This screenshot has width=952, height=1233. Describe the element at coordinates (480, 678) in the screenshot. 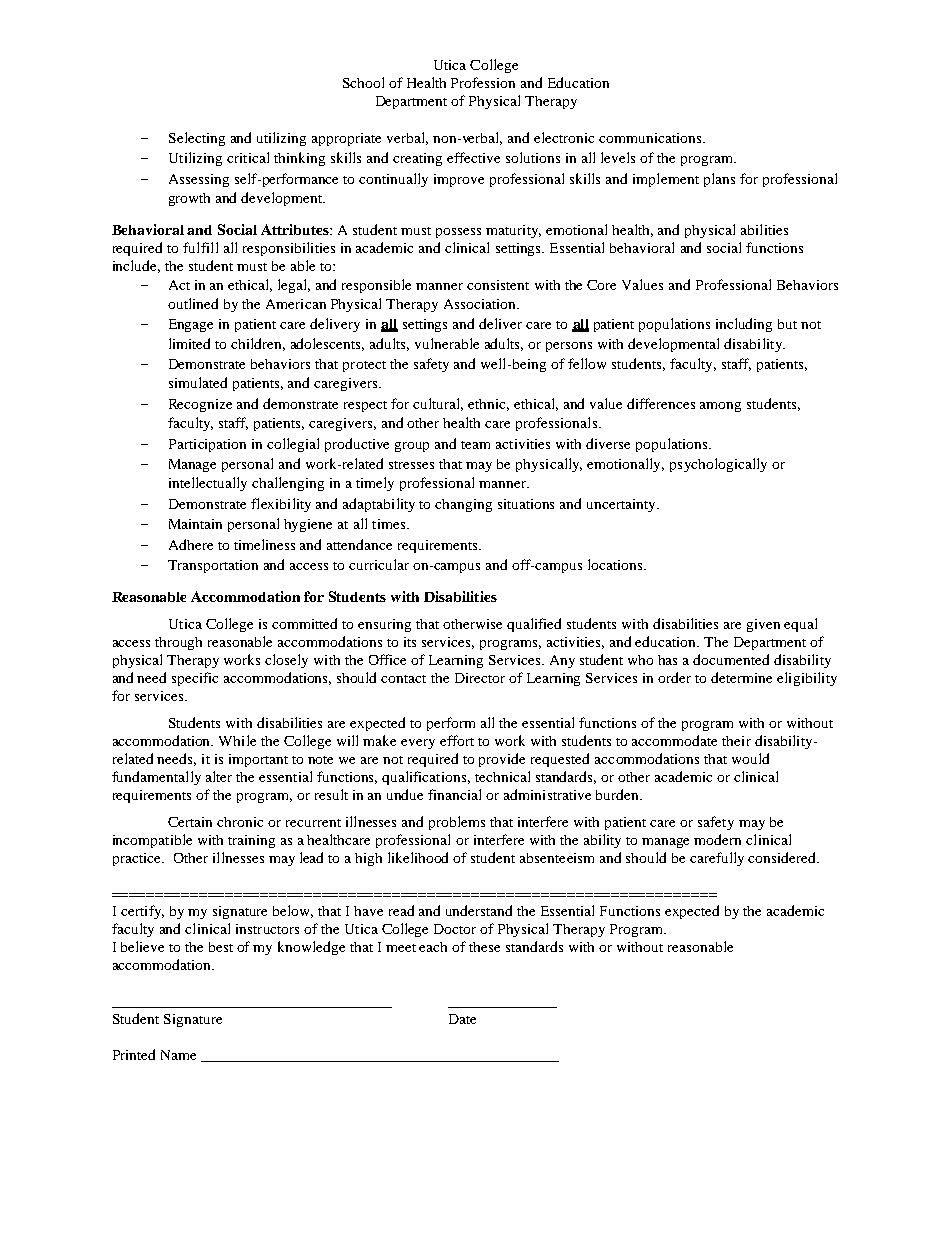

I see `Director` at that location.
